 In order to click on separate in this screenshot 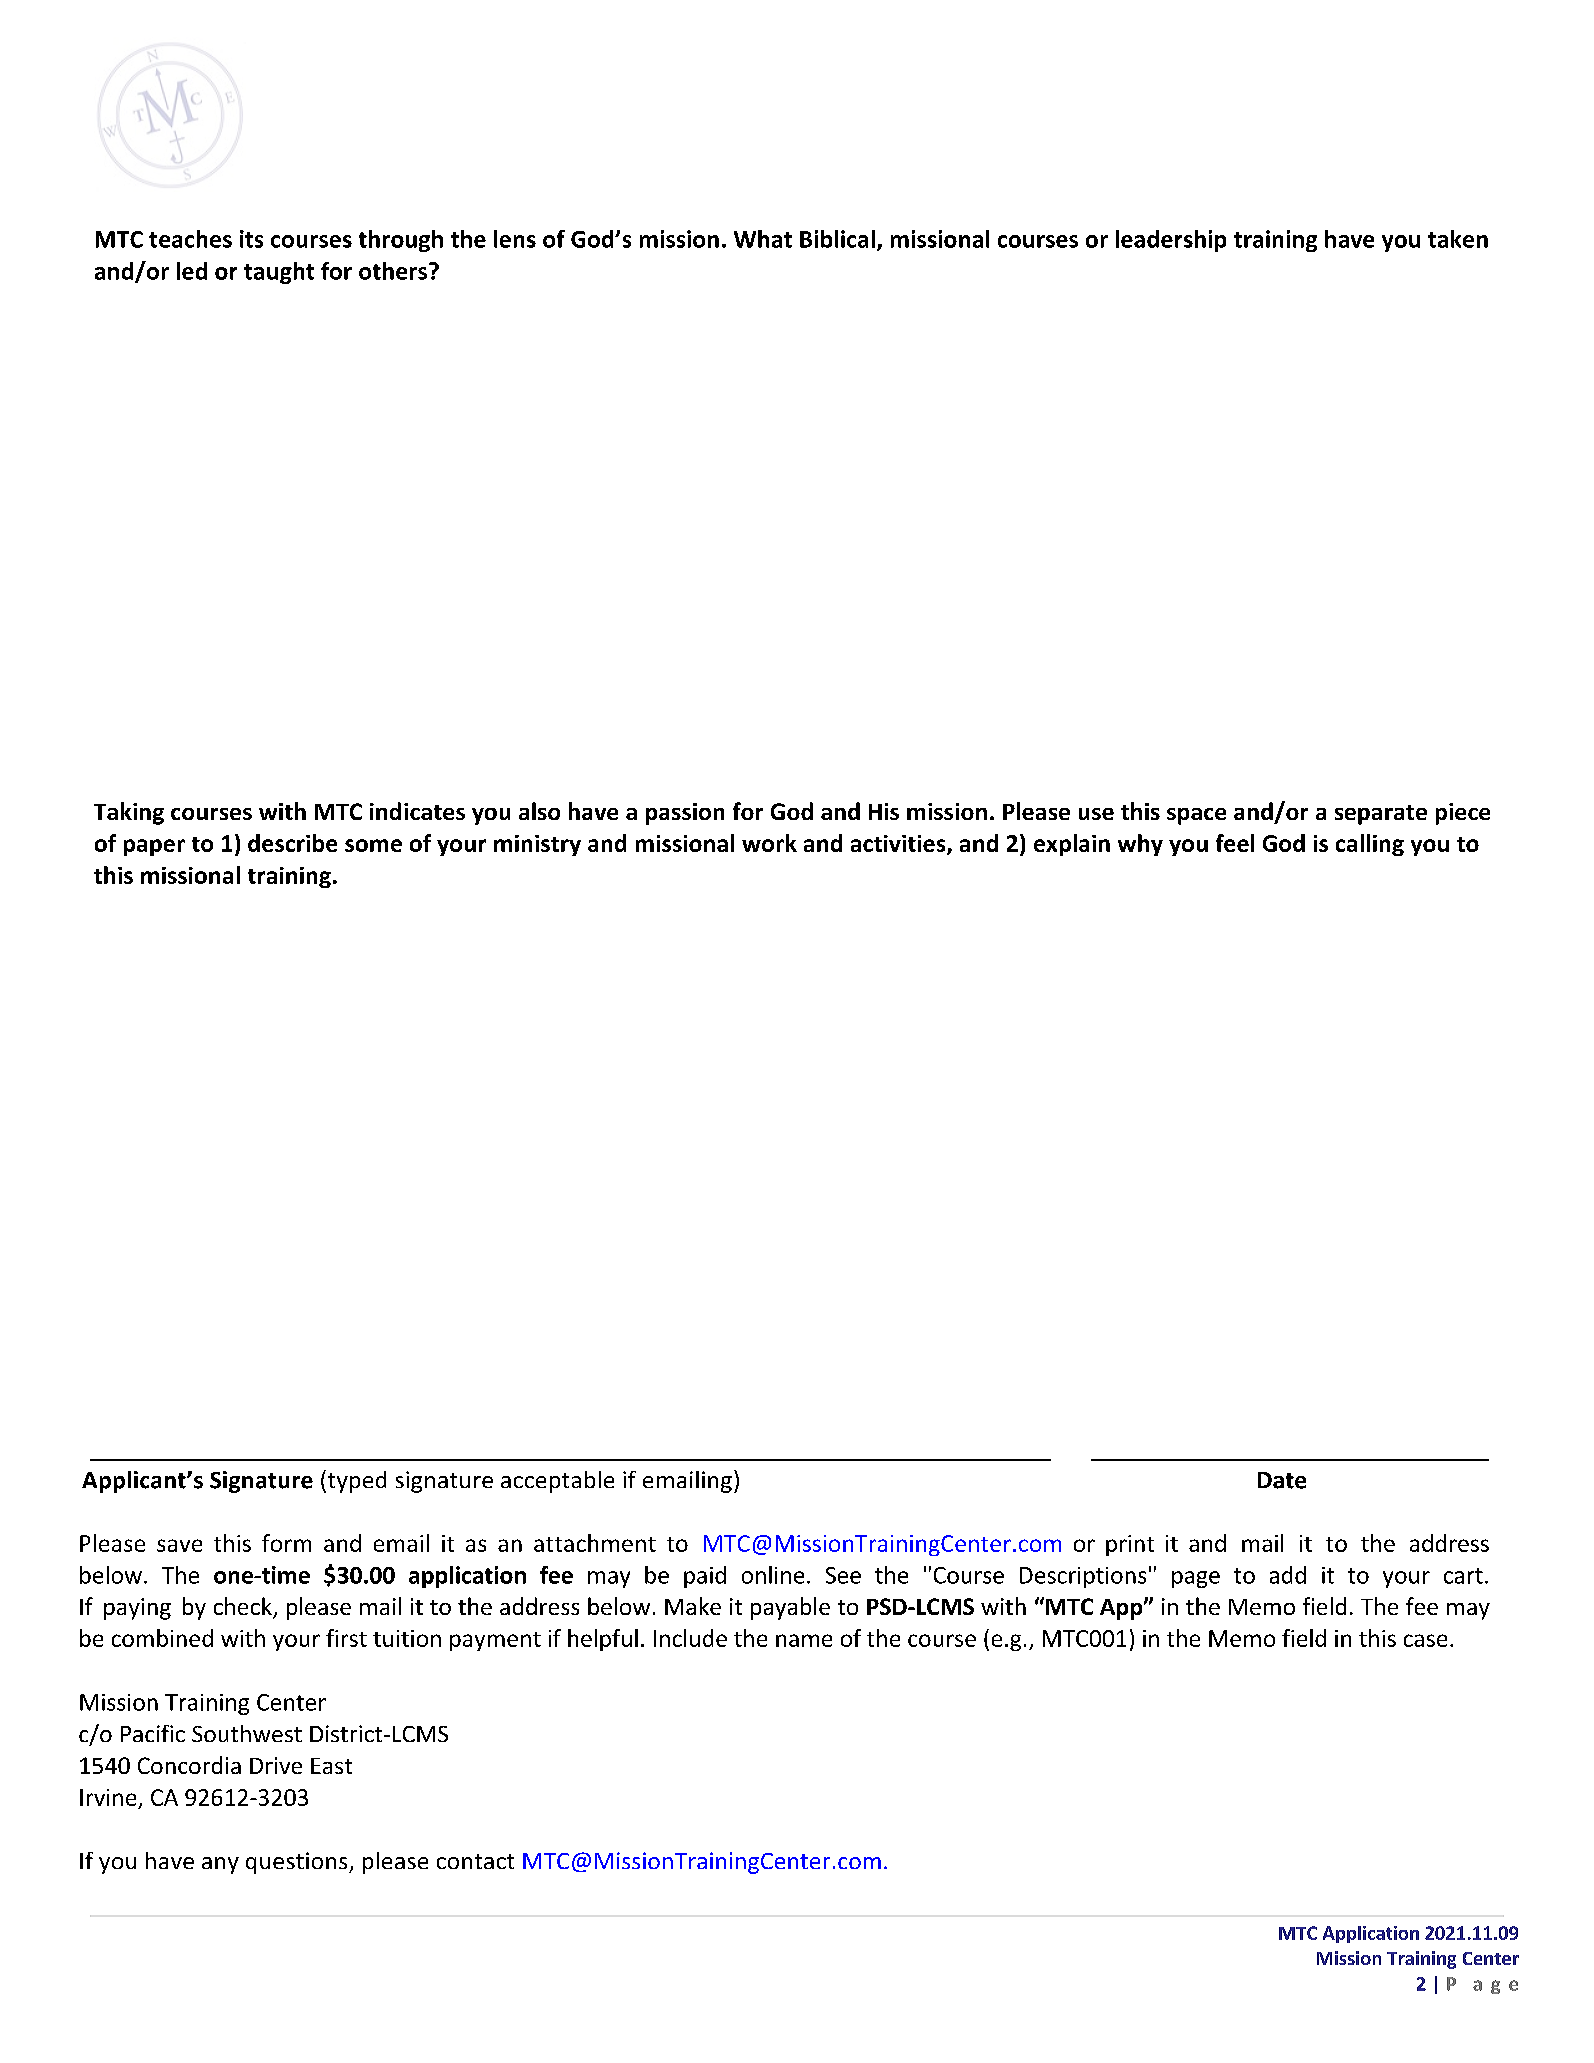, I will do `click(1381, 815)`.
